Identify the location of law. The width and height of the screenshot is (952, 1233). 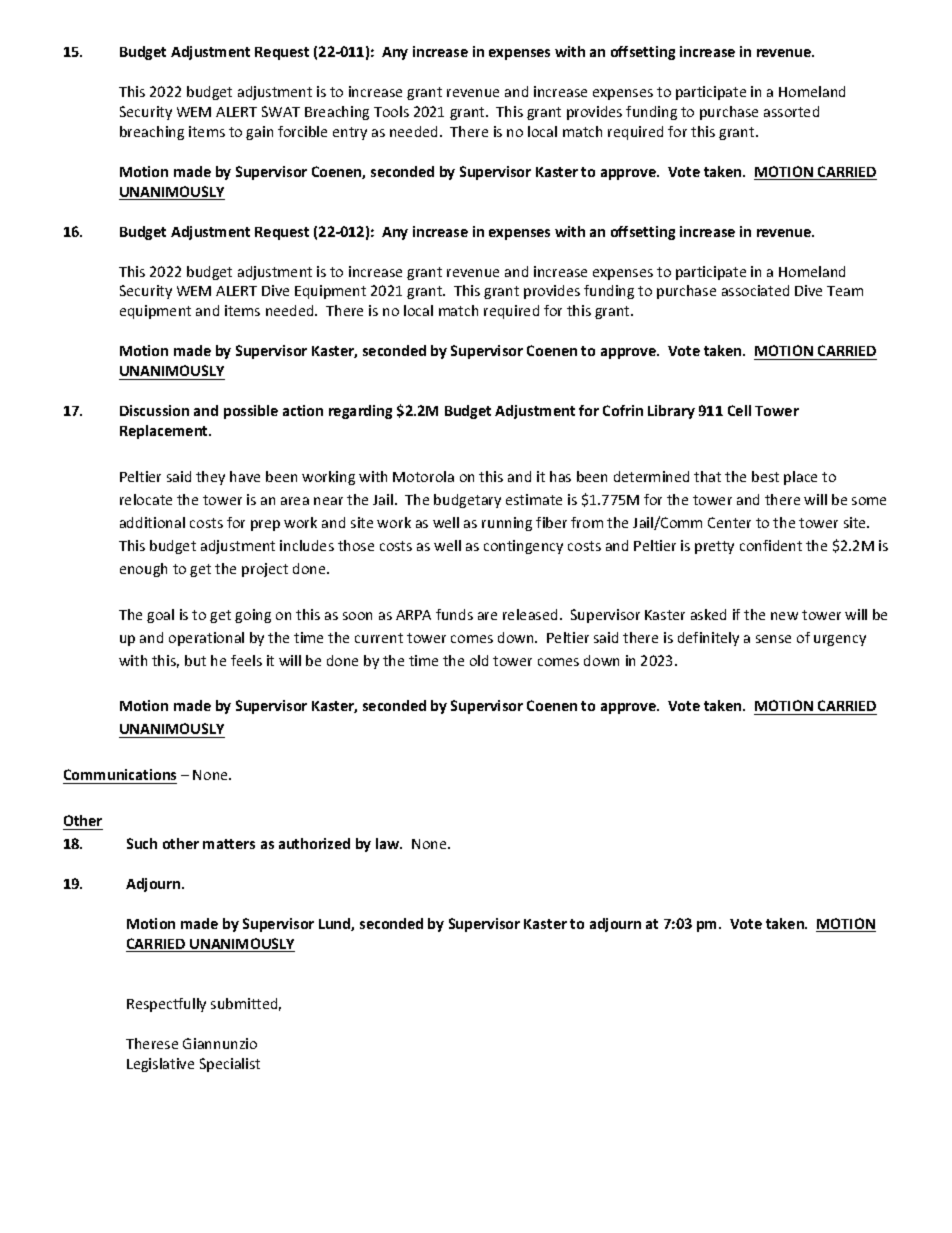
(389, 843).
